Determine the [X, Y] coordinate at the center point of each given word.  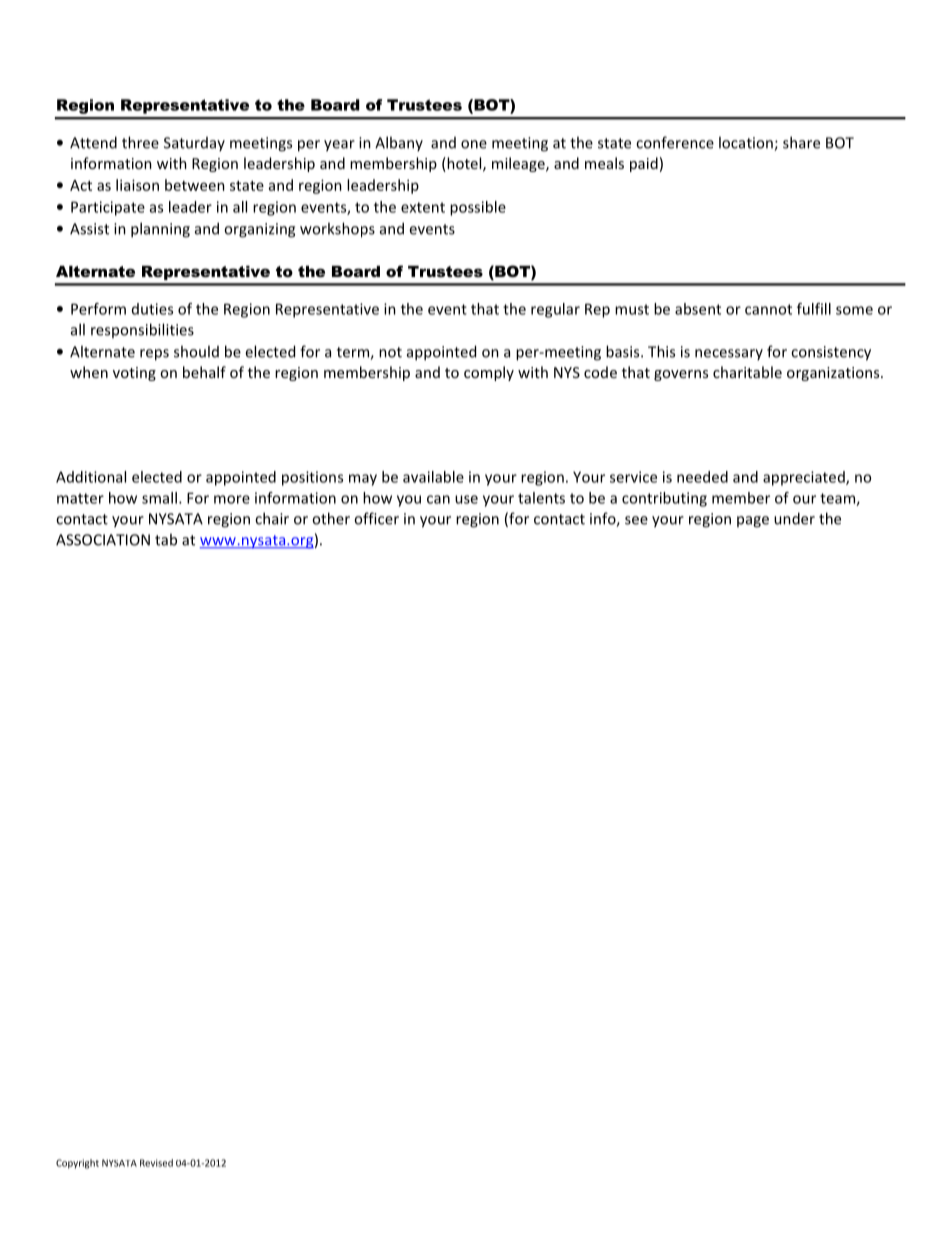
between [195, 185]
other [331, 518]
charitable [747, 372]
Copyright [77, 1164]
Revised [156, 1163]
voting [134, 374]
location [747, 143]
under [794, 518]
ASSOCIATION [103, 540]
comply [489, 373]
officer [376, 518]
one [474, 144]
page [753, 522]
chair [272, 518]
